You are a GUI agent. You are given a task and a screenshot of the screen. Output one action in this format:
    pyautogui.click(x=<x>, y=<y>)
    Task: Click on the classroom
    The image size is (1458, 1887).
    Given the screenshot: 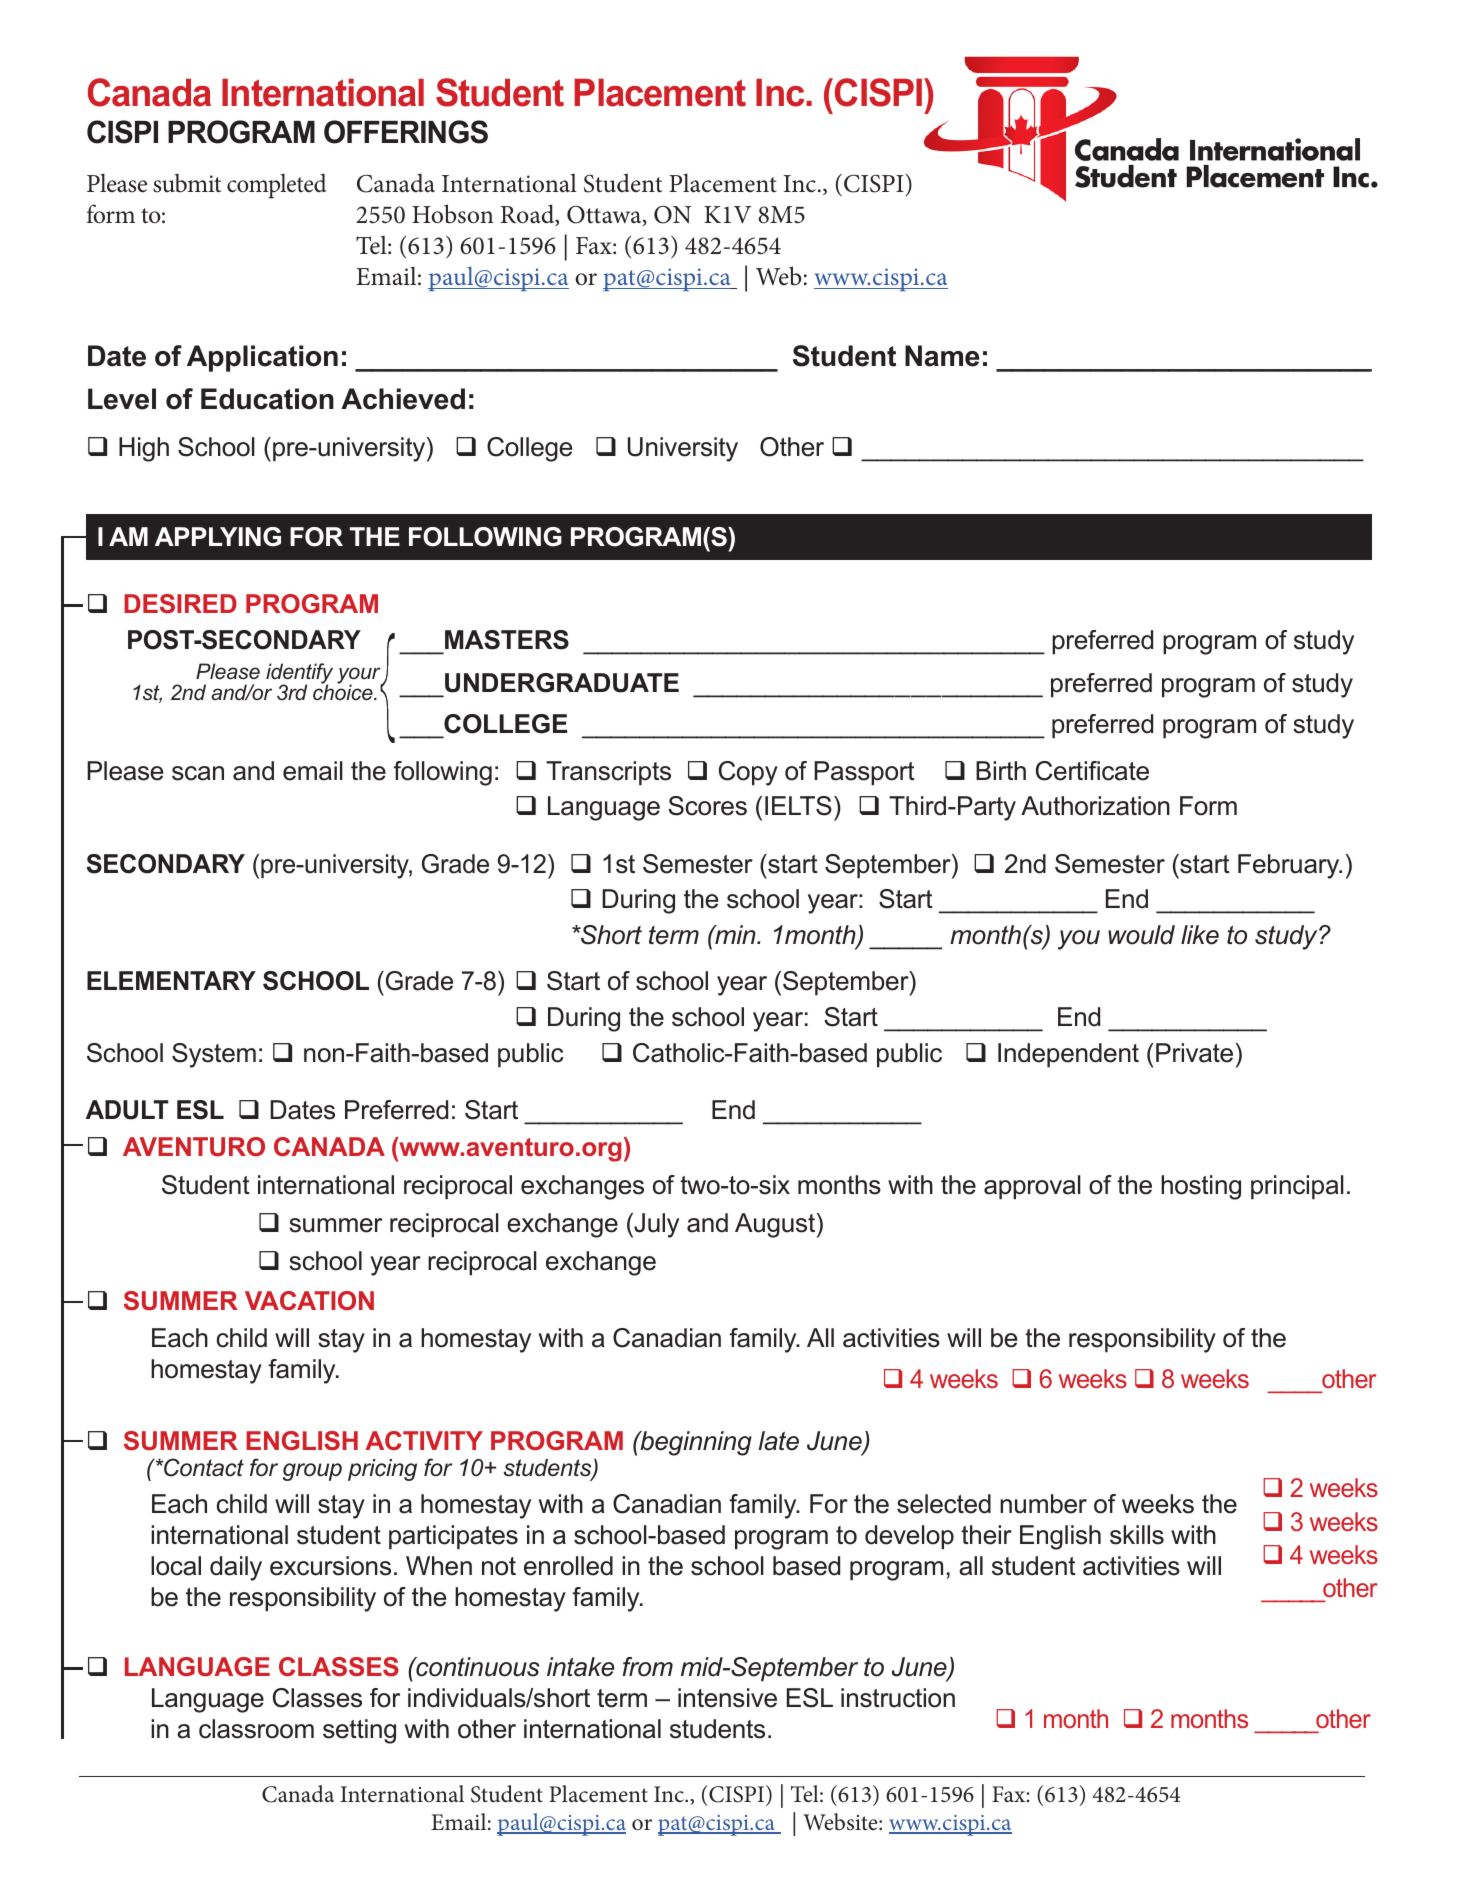 What is the action you would take?
    pyautogui.click(x=256, y=1729)
